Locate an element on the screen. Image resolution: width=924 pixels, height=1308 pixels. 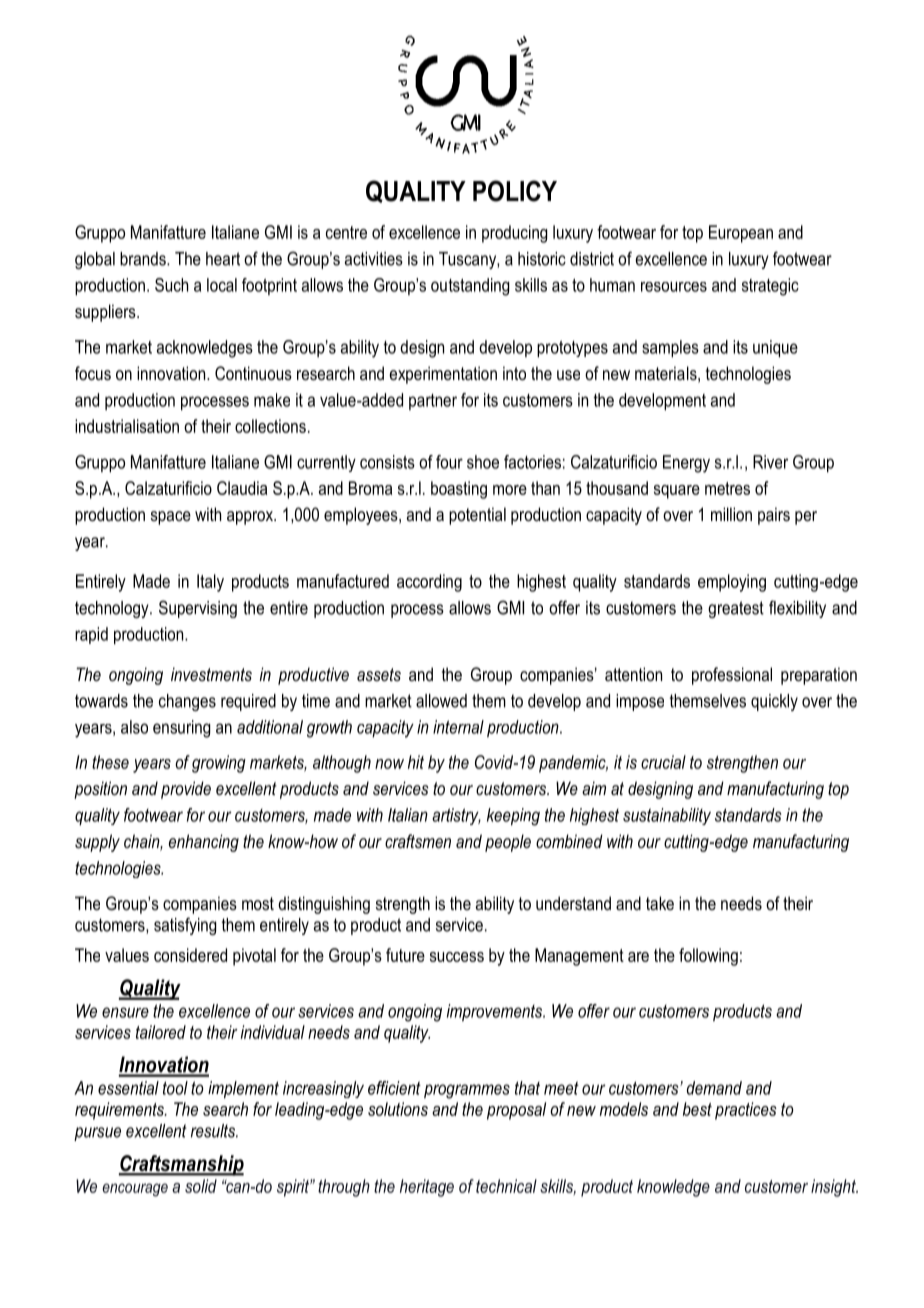
brands is located at coordinates (144, 259).
